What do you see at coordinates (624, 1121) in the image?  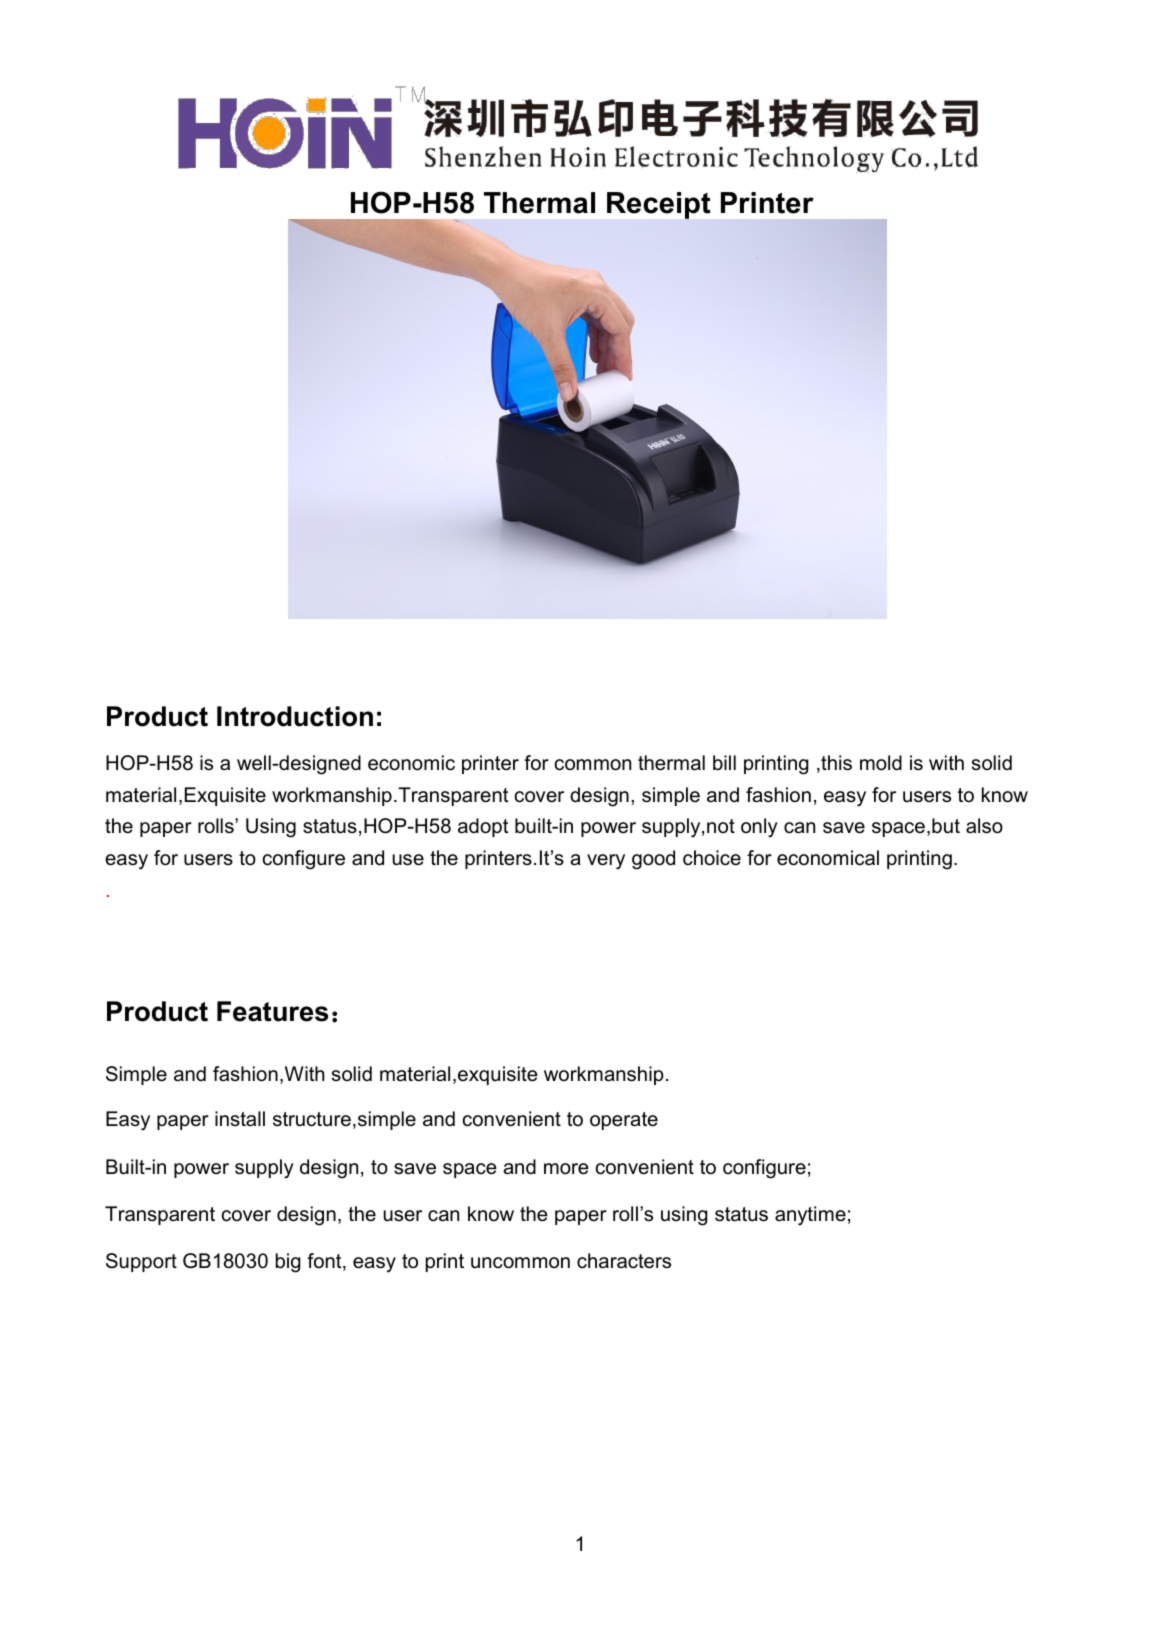 I see `operate` at bounding box center [624, 1121].
